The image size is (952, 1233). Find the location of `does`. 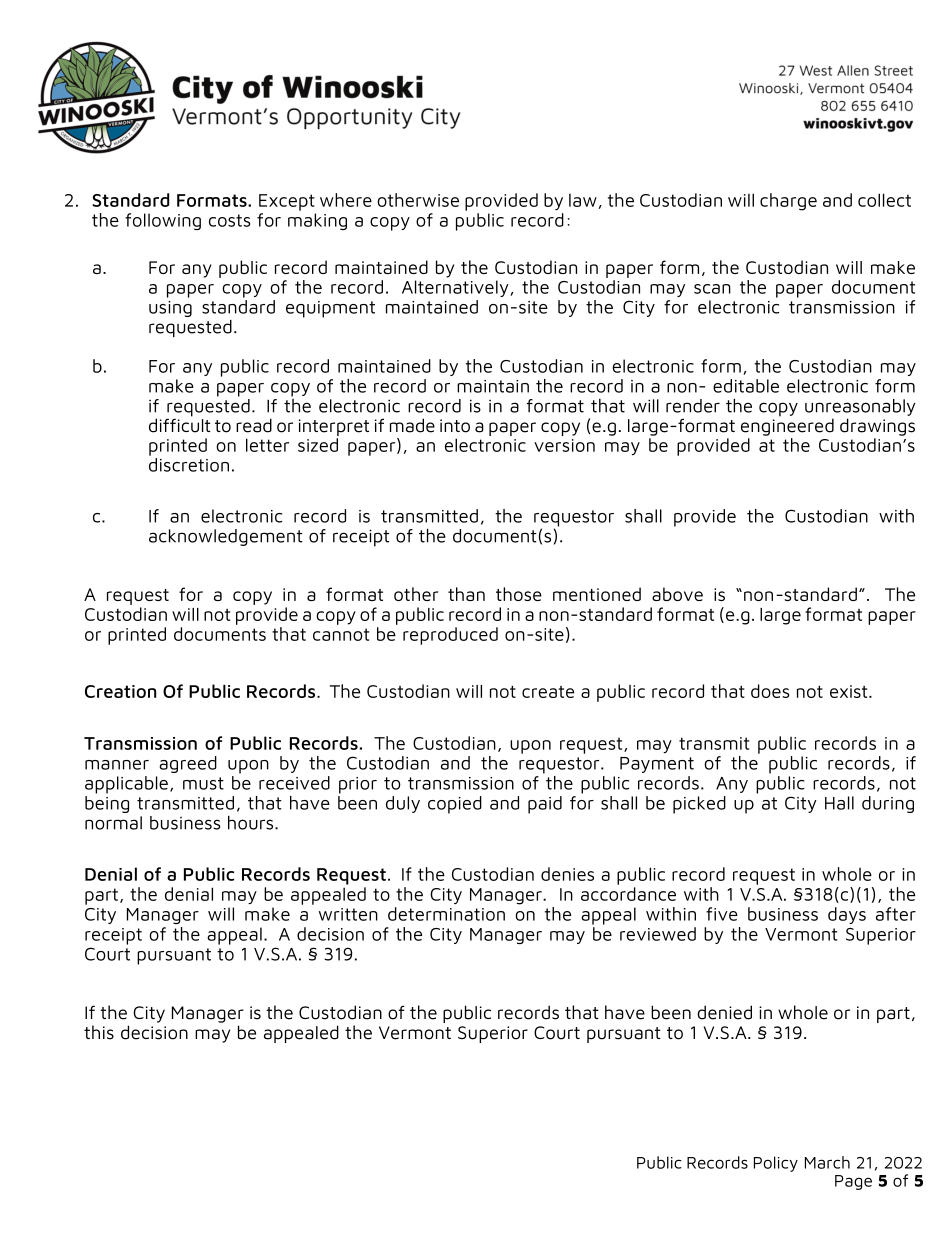

does is located at coordinates (770, 691).
